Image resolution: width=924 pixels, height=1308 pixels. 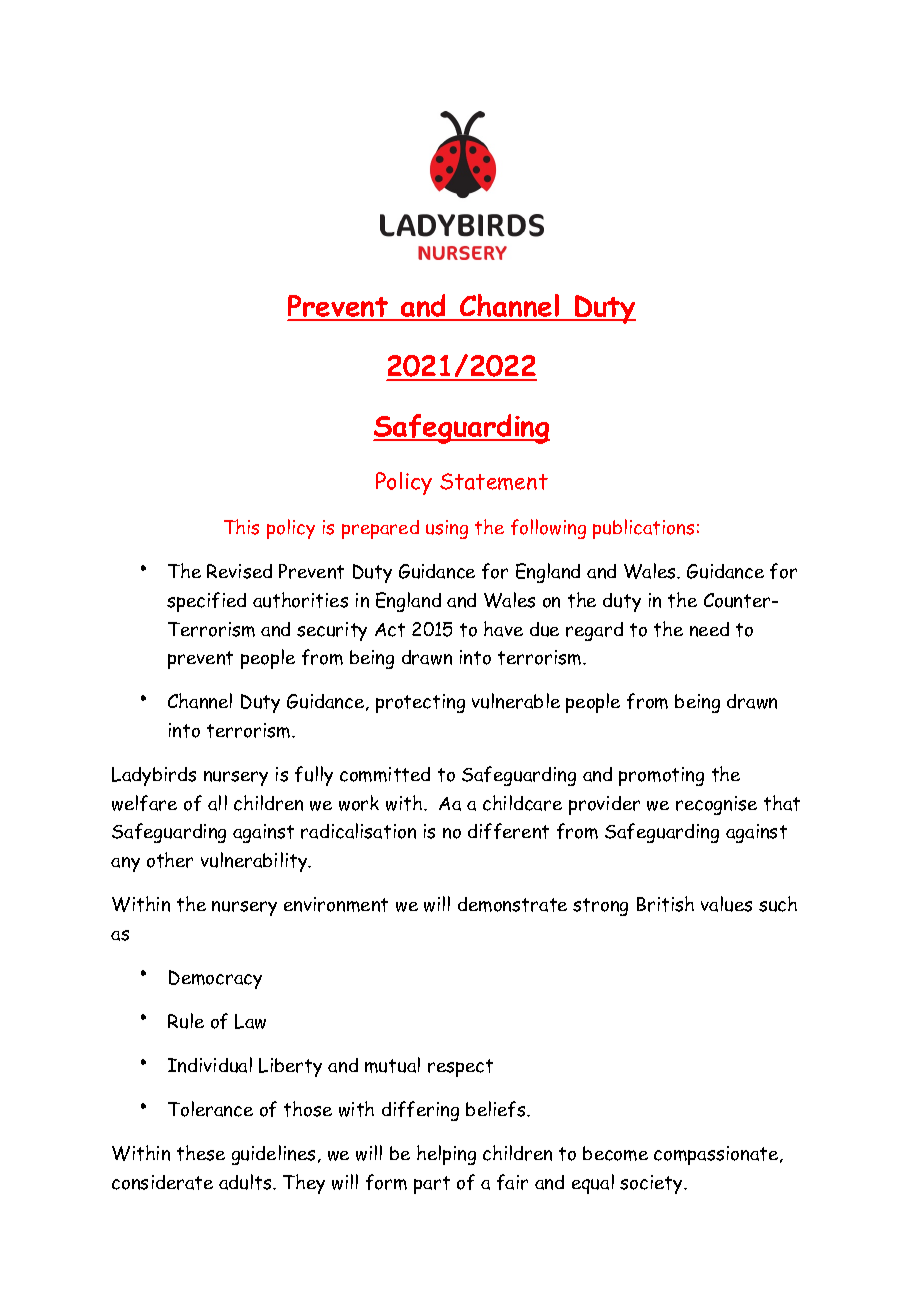 What do you see at coordinates (217, 803) in the screenshot?
I see `all` at bounding box center [217, 803].
